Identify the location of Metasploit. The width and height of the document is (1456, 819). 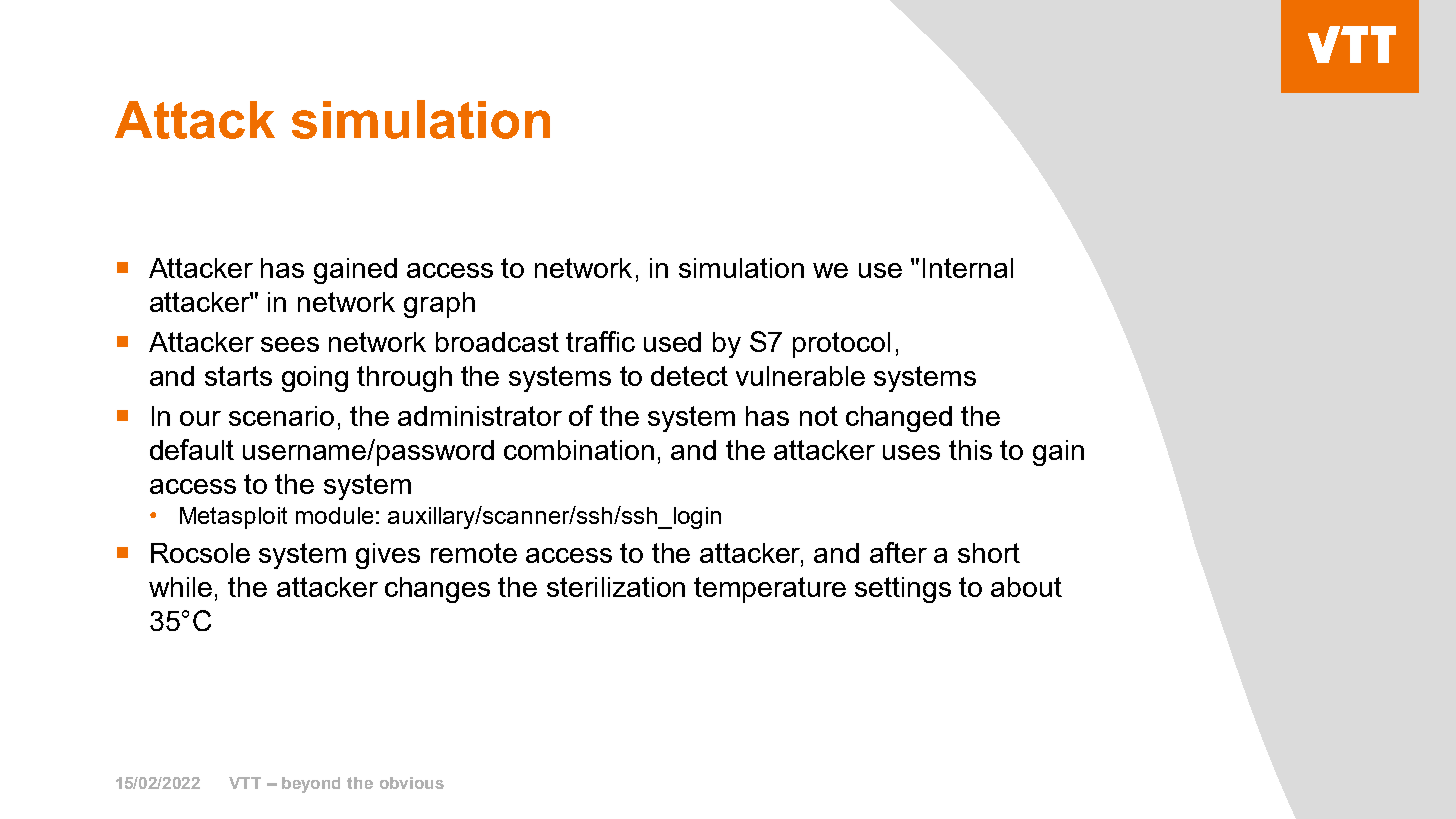
(233, 518).
